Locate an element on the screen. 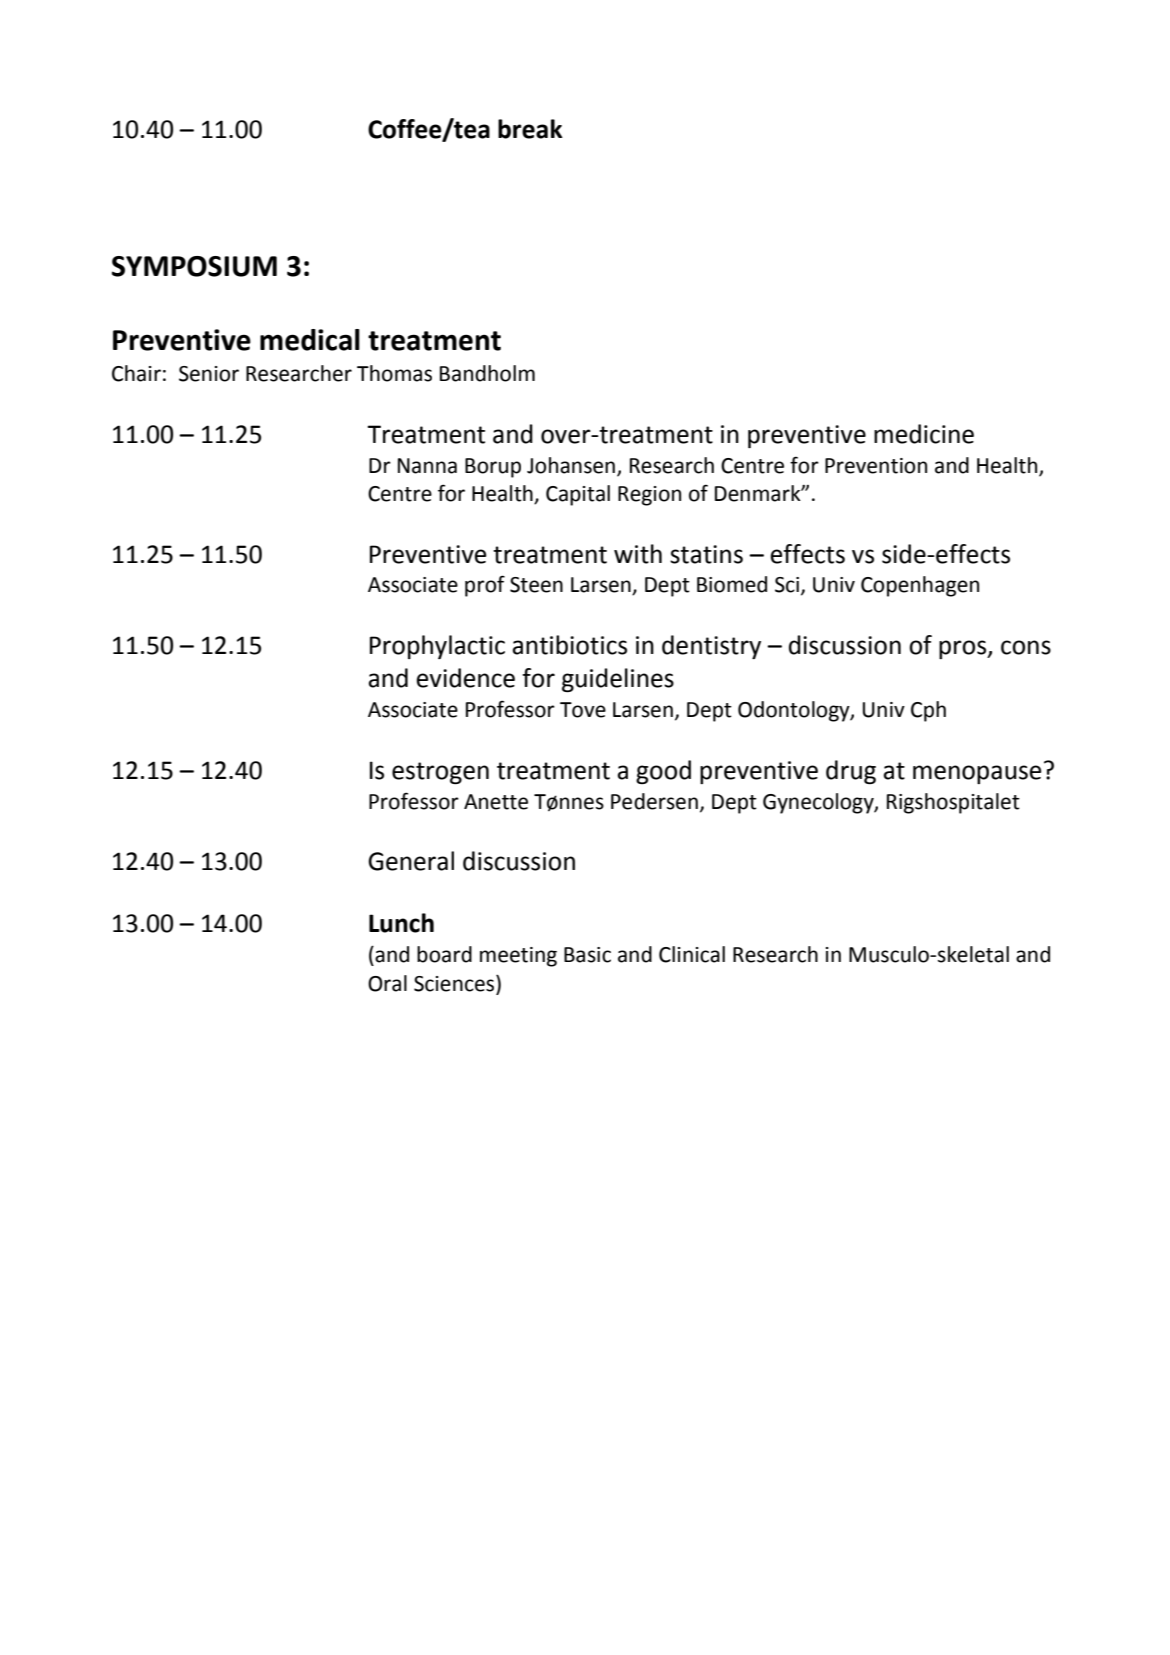  Oral is located at coordinates (387, 983).
